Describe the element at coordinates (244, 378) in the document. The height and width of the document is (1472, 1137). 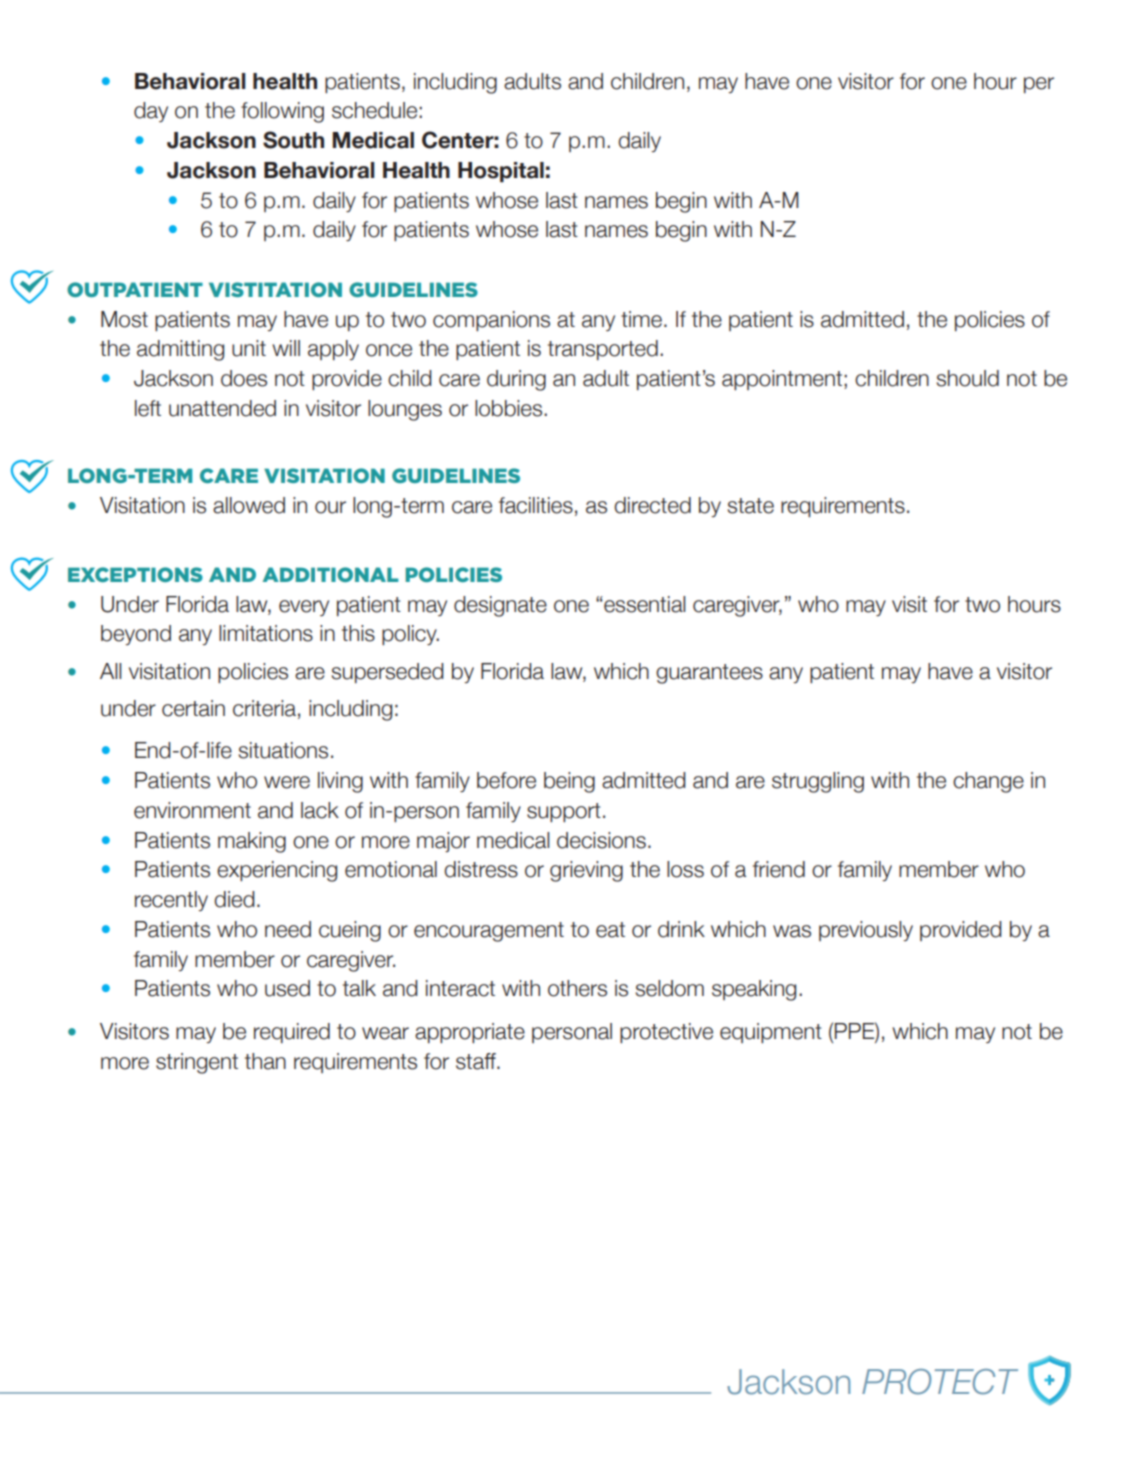
I see `does` at that location.
